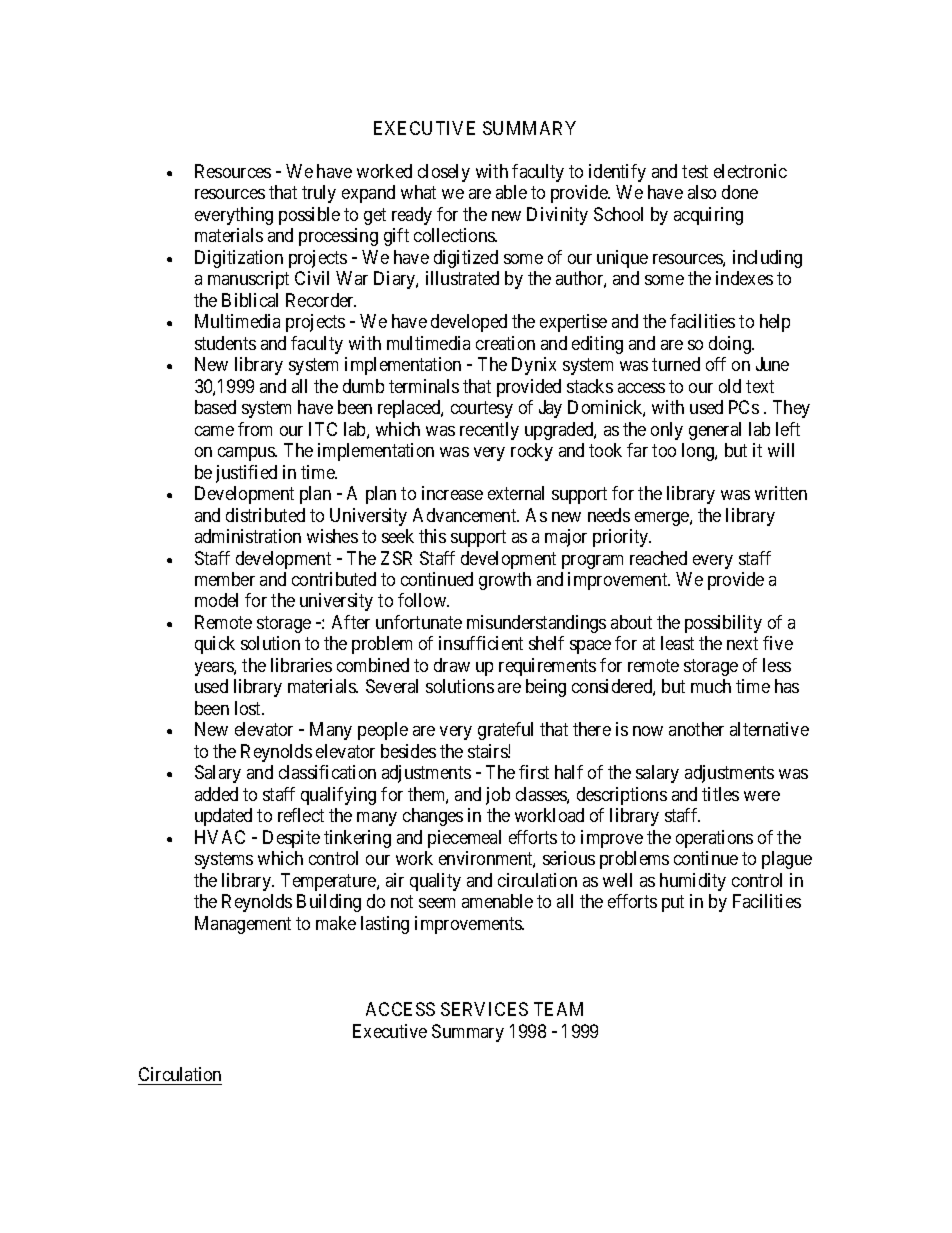 Image resolution: width=952 pixels, height=1233 pixels. Describe the element at coordinates (484, 1009) in the document. I see `SERVICES` at that location.
